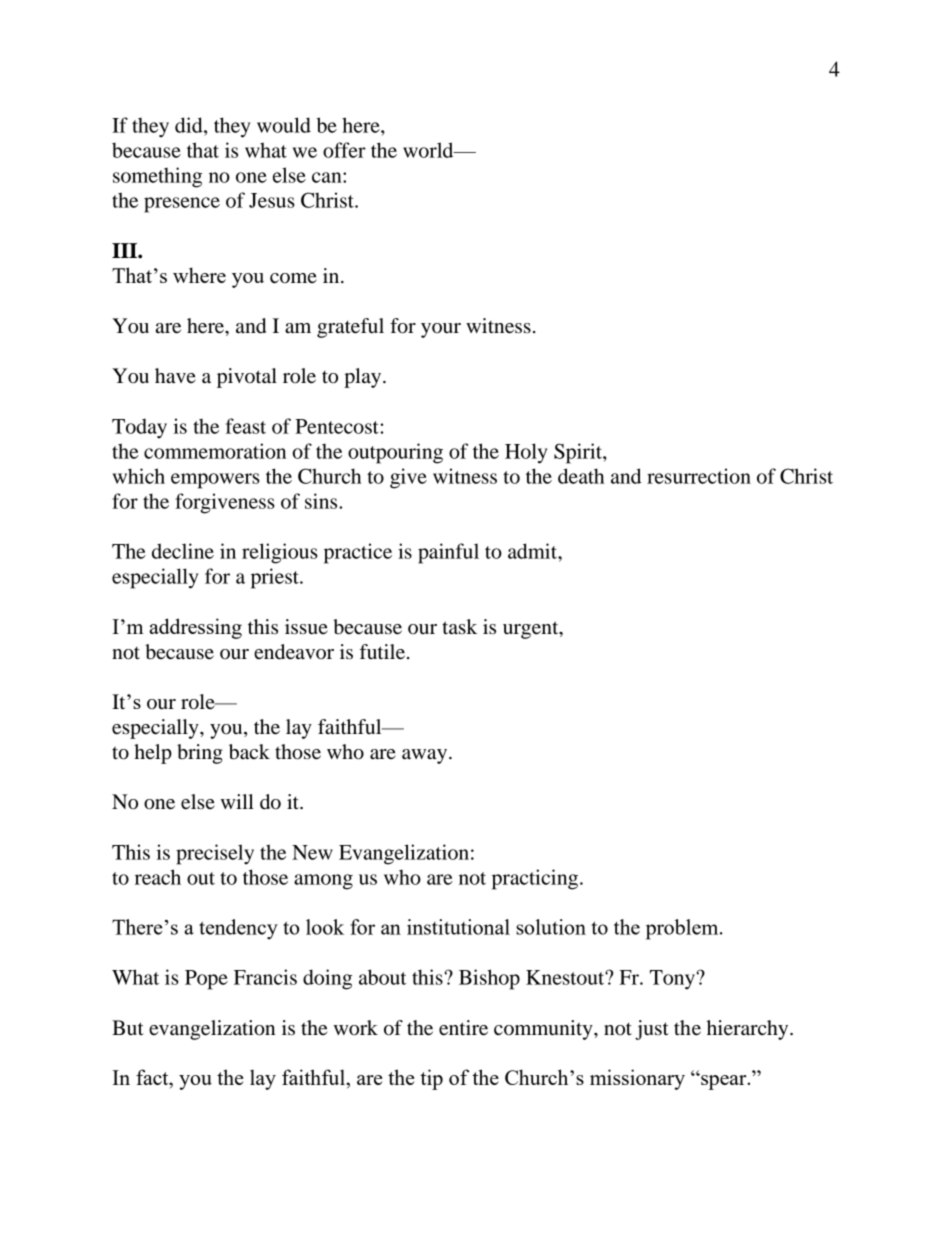 The width and height of the screenshot is (952, 1233). What do you see at coordinates (683, 929) in the screenshot?
I see `problem` at bounding box center [683, 929].
